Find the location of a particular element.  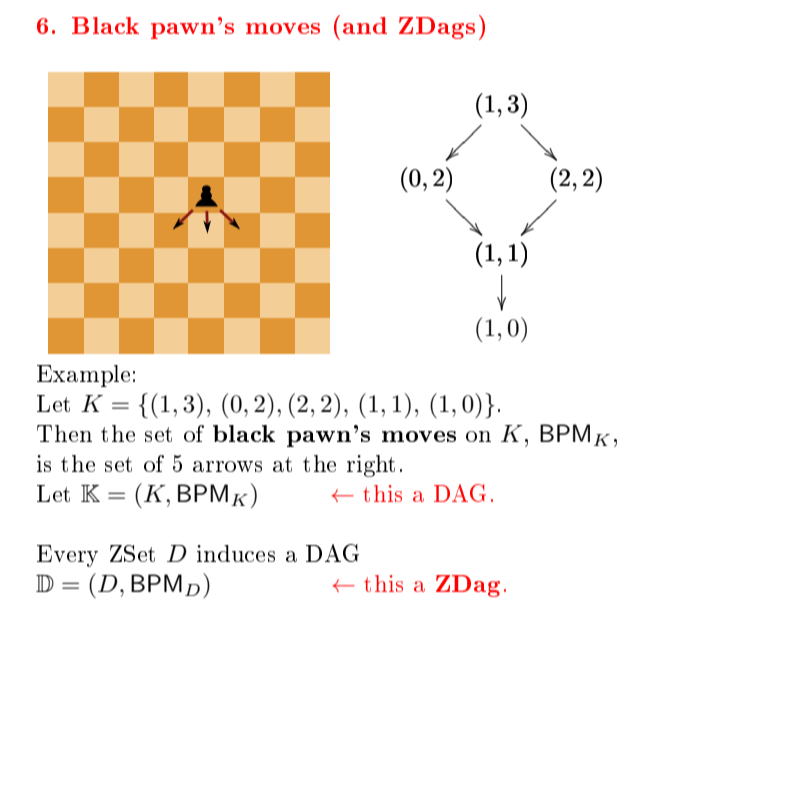

and is located at coordinates (365, 25).
